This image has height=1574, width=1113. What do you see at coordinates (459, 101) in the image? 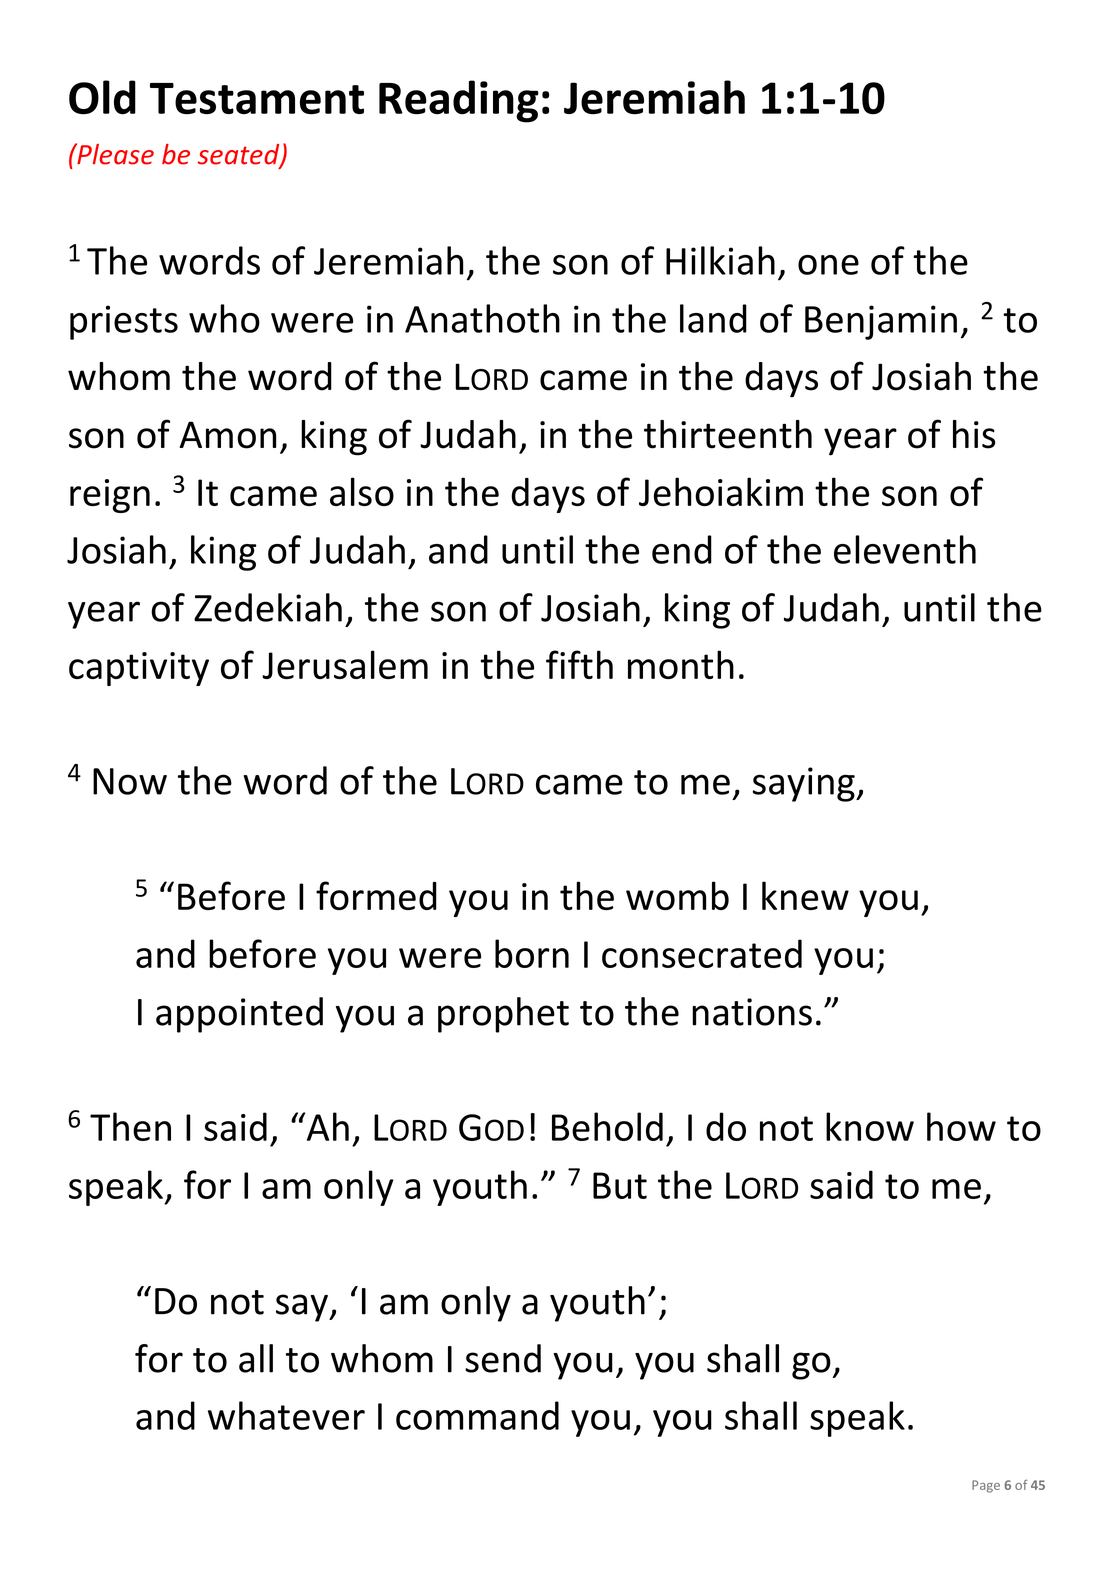
I see `Reading` at bounding box center [459, 101].
